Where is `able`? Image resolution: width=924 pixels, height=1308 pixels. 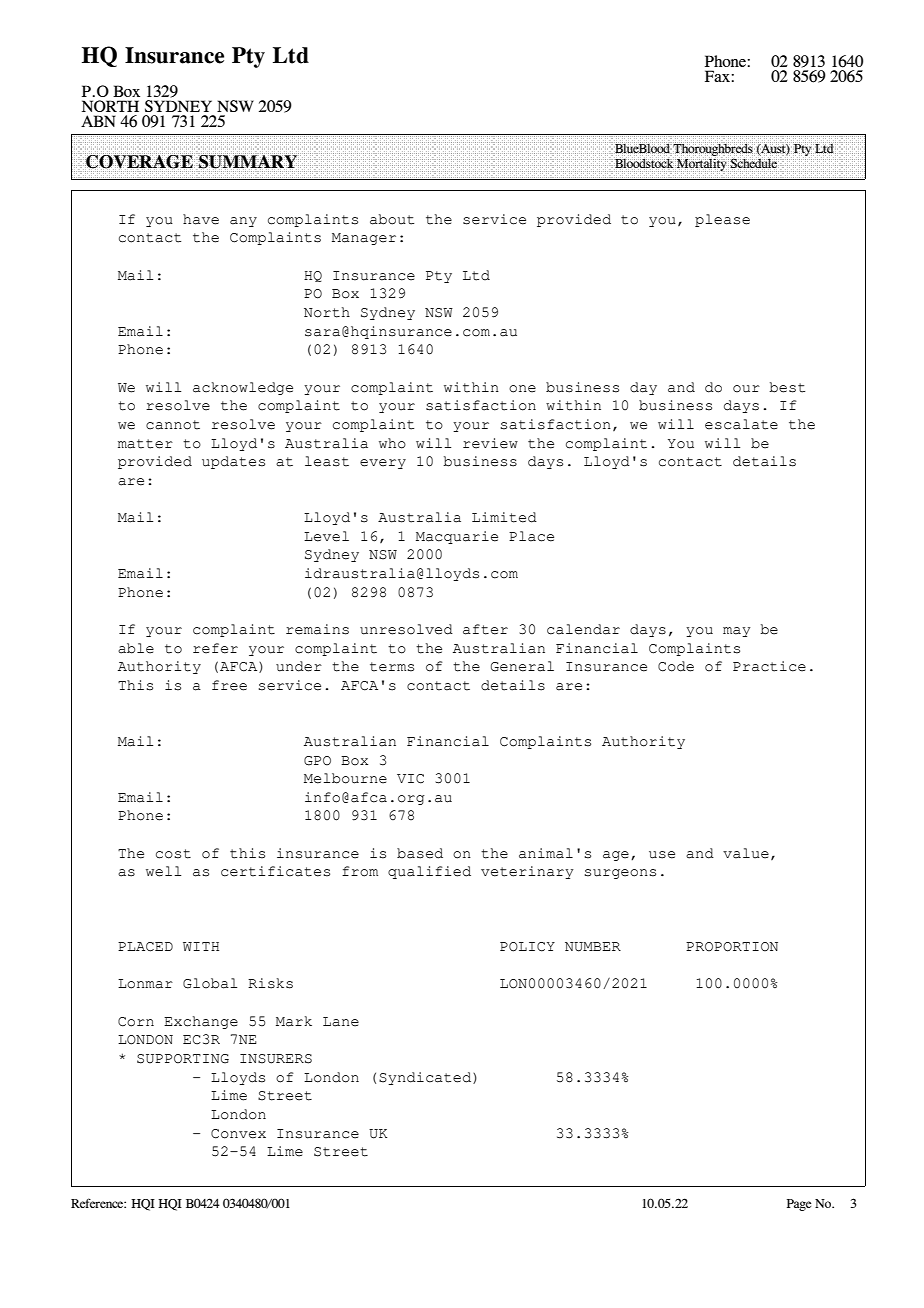 able is located at coordinates (136, 648).
